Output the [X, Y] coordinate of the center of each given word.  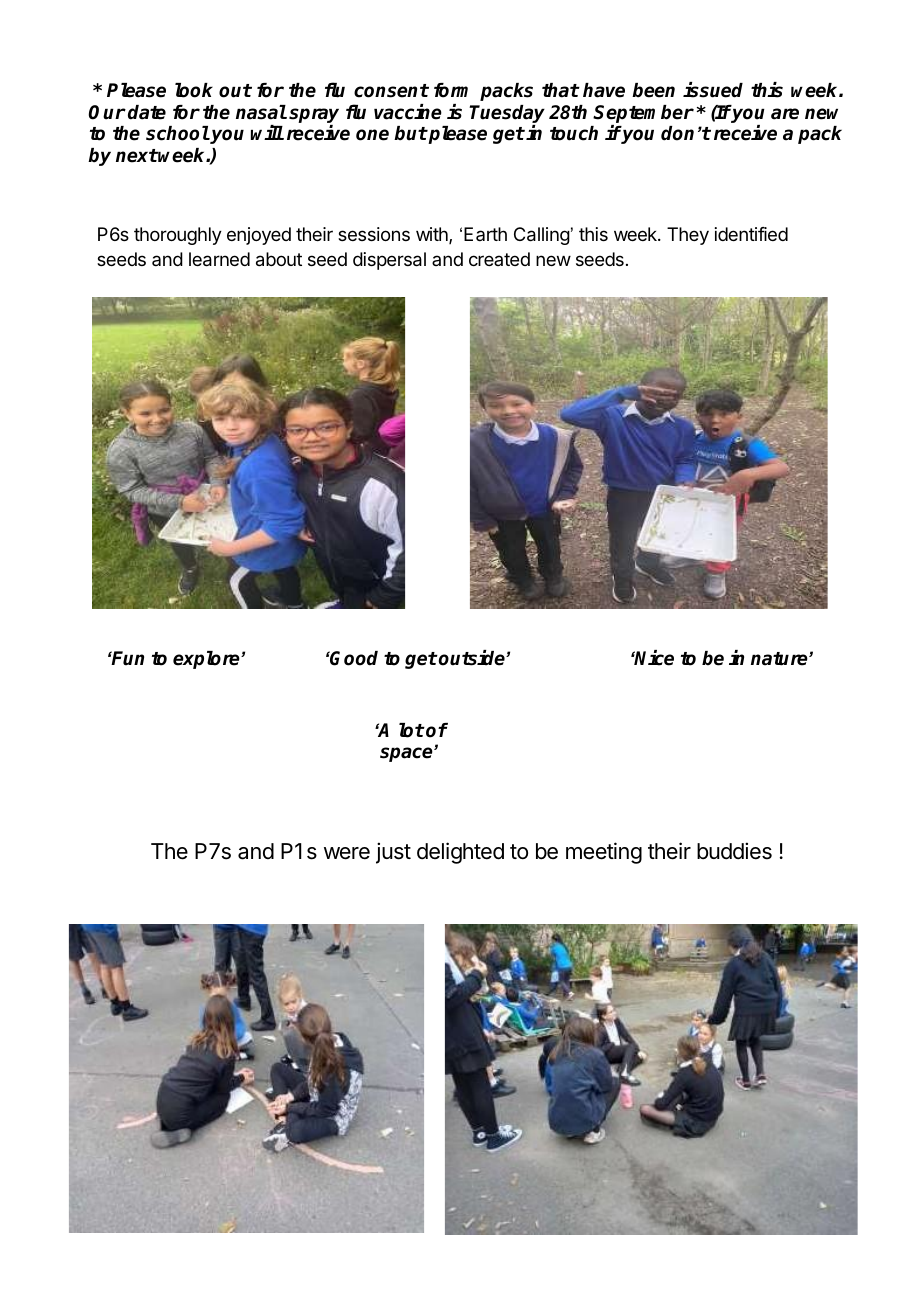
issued [713, 90]
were [347, 853]
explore [207, 660]
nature [780, 659]
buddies [734, 851]
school [178, 133]
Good [353, 658]
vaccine [408, 112]
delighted [460, 853]
